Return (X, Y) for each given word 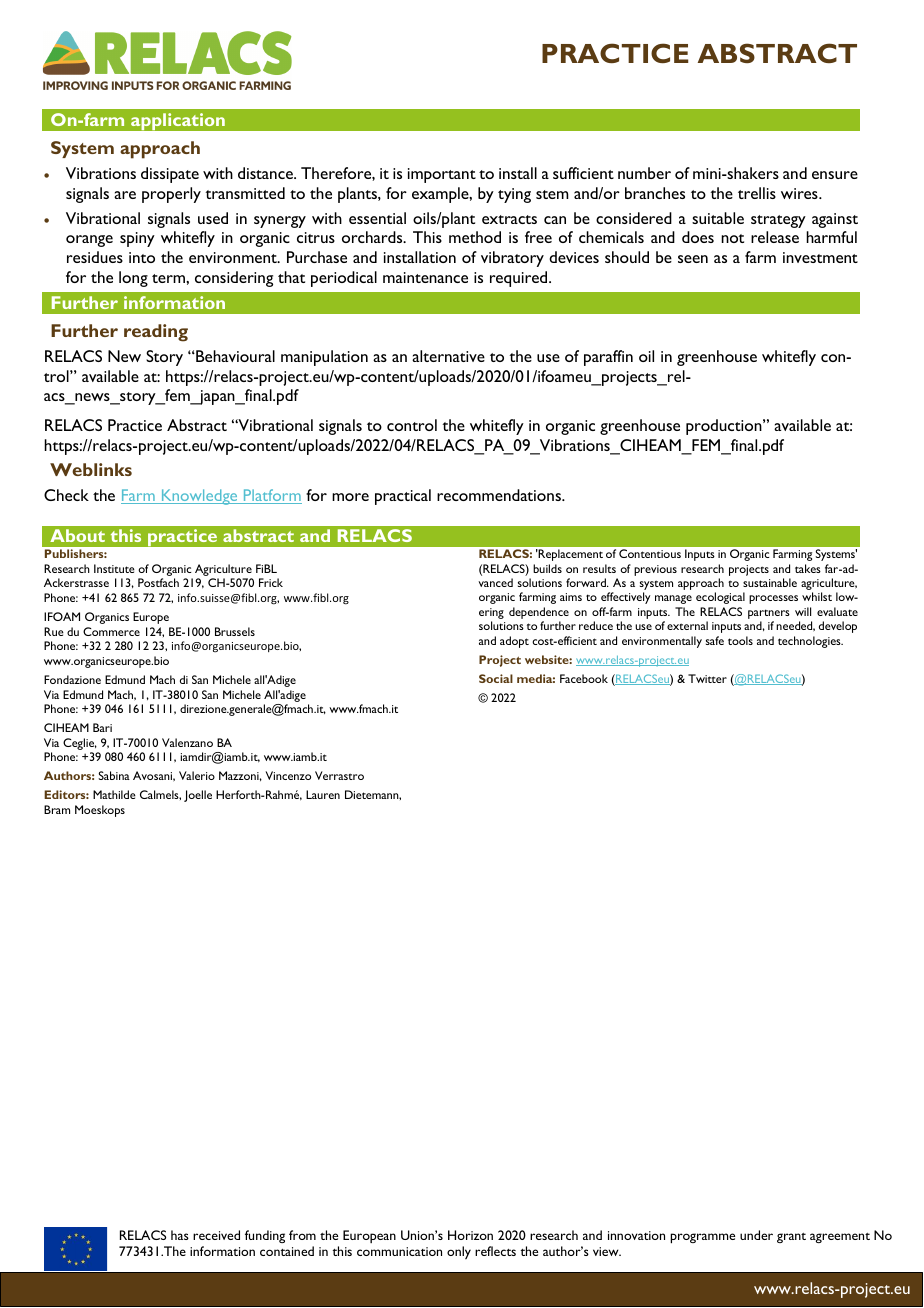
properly (171, 195)
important (442, 175)
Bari (102, 727)
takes (808, 568)
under (756, 1235)
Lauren (323, 794)
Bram (57, 809)
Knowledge (199, 497)
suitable (718, 218)
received (216, 1235)
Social (496, 678)
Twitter (707, 678)
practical (403, 497)
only (459, 1252)
